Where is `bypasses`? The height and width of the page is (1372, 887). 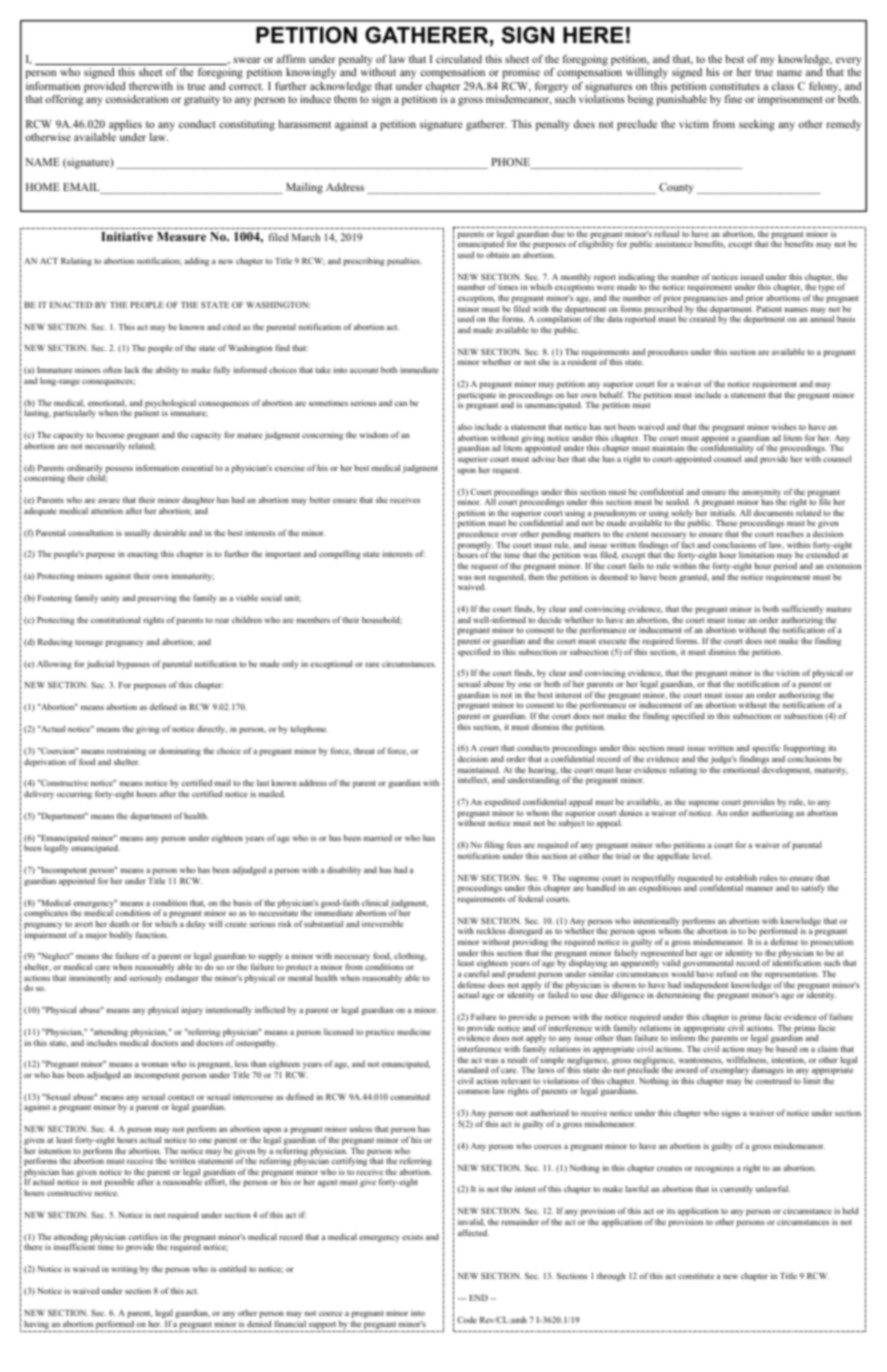 bypasses is located at coordinates (133, 665).
